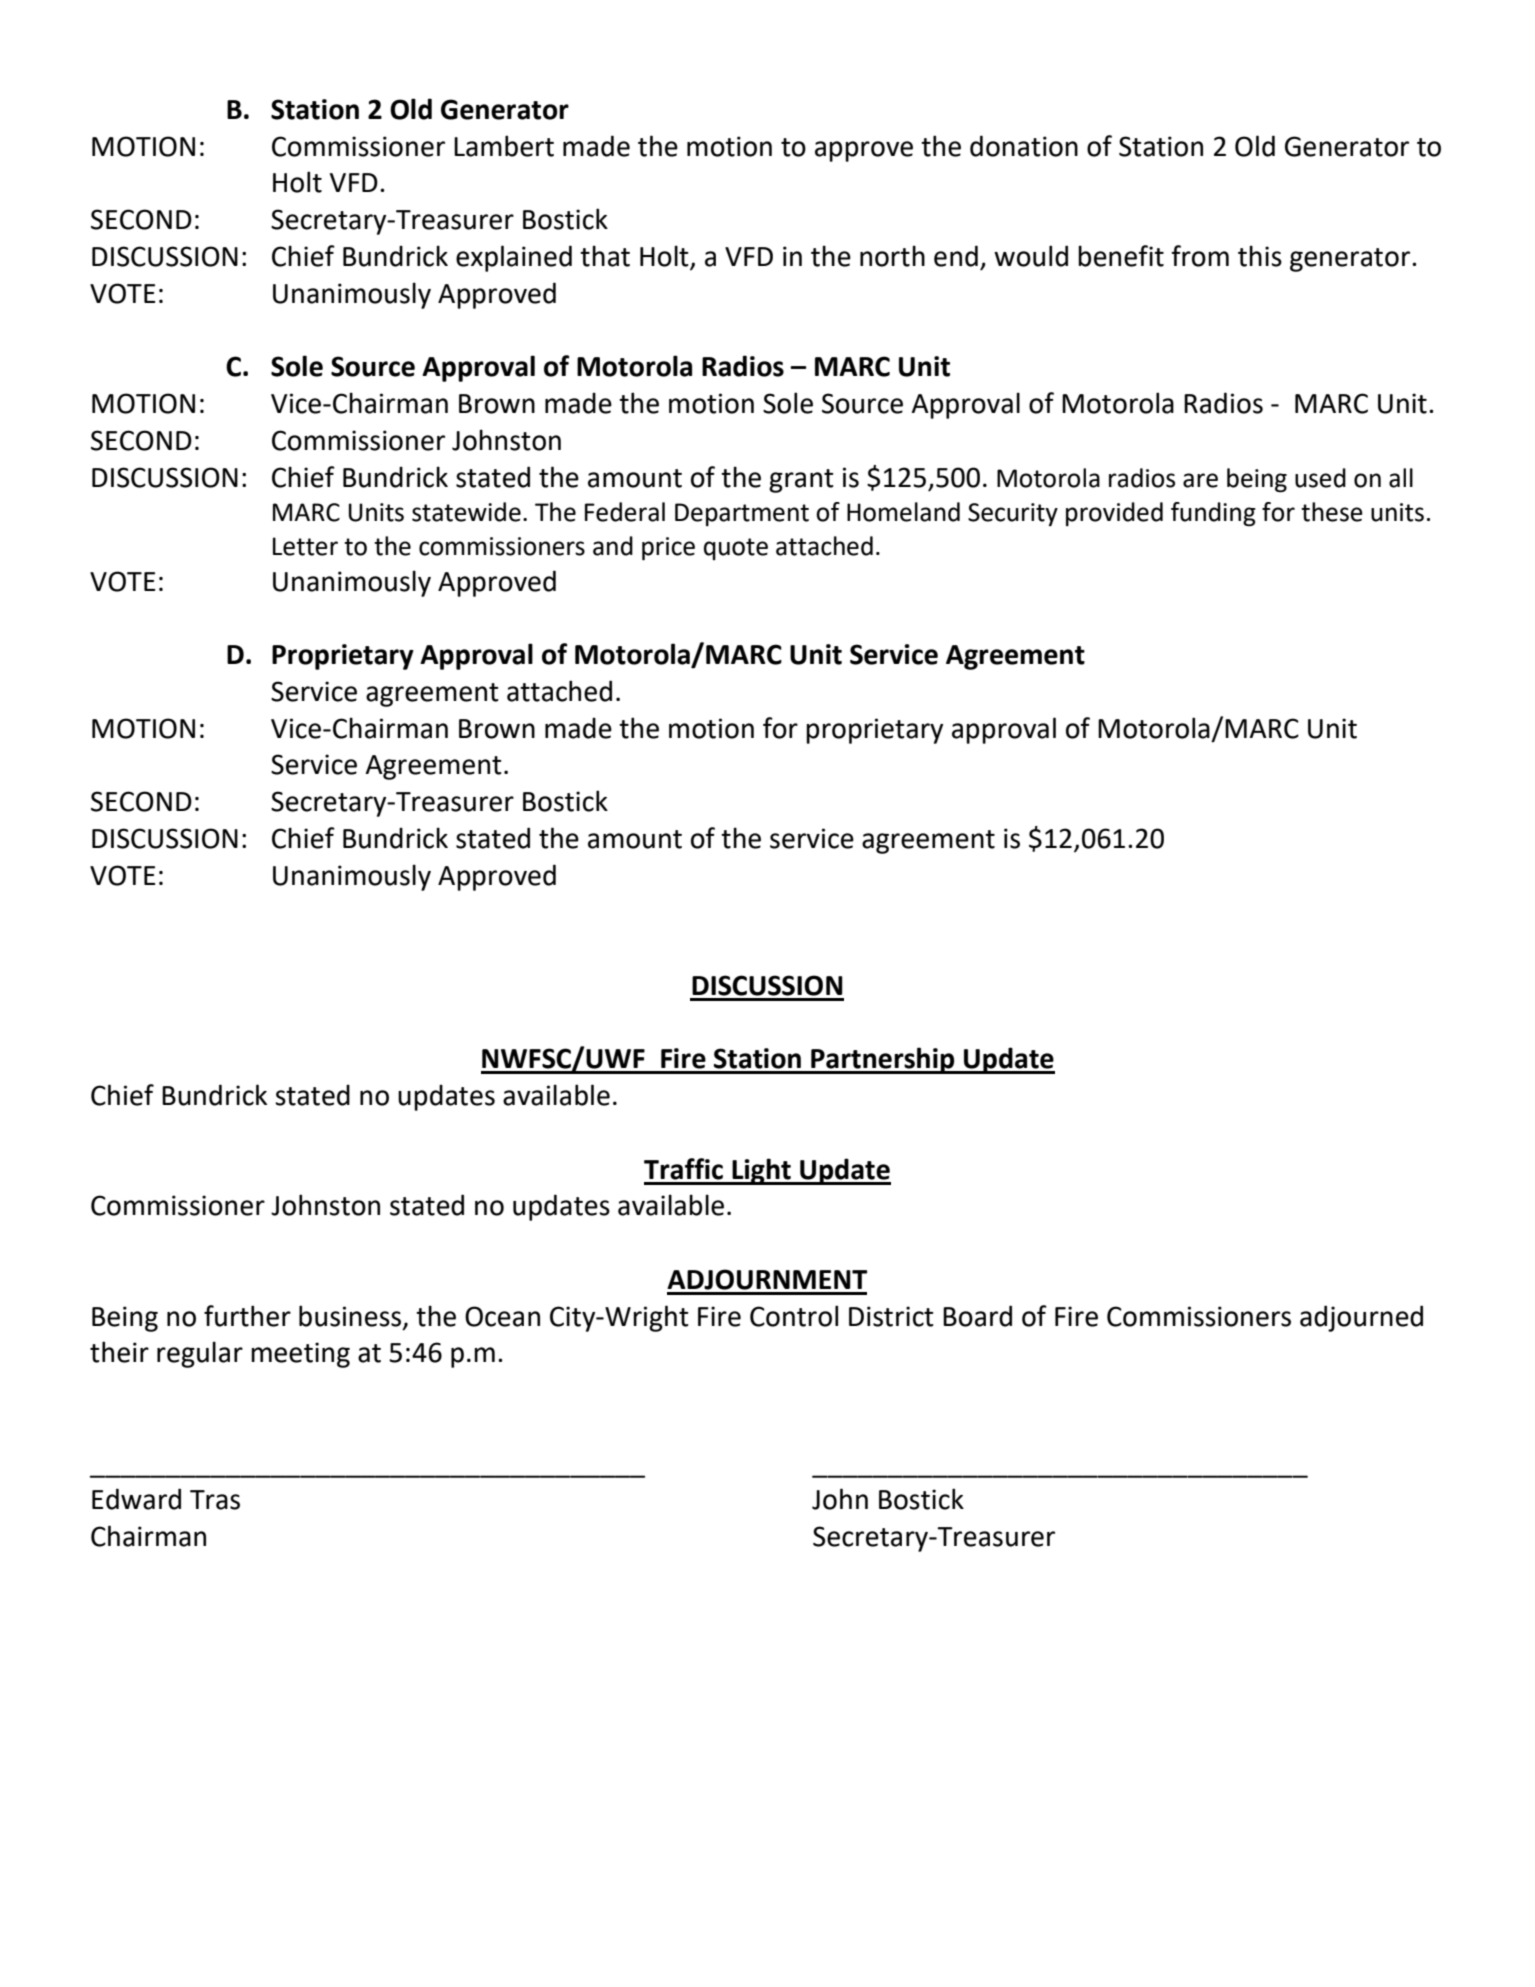  What do you see at coordinates (1213, 514) in the document?
I see `funding` at bounding box center [1213, 514].
